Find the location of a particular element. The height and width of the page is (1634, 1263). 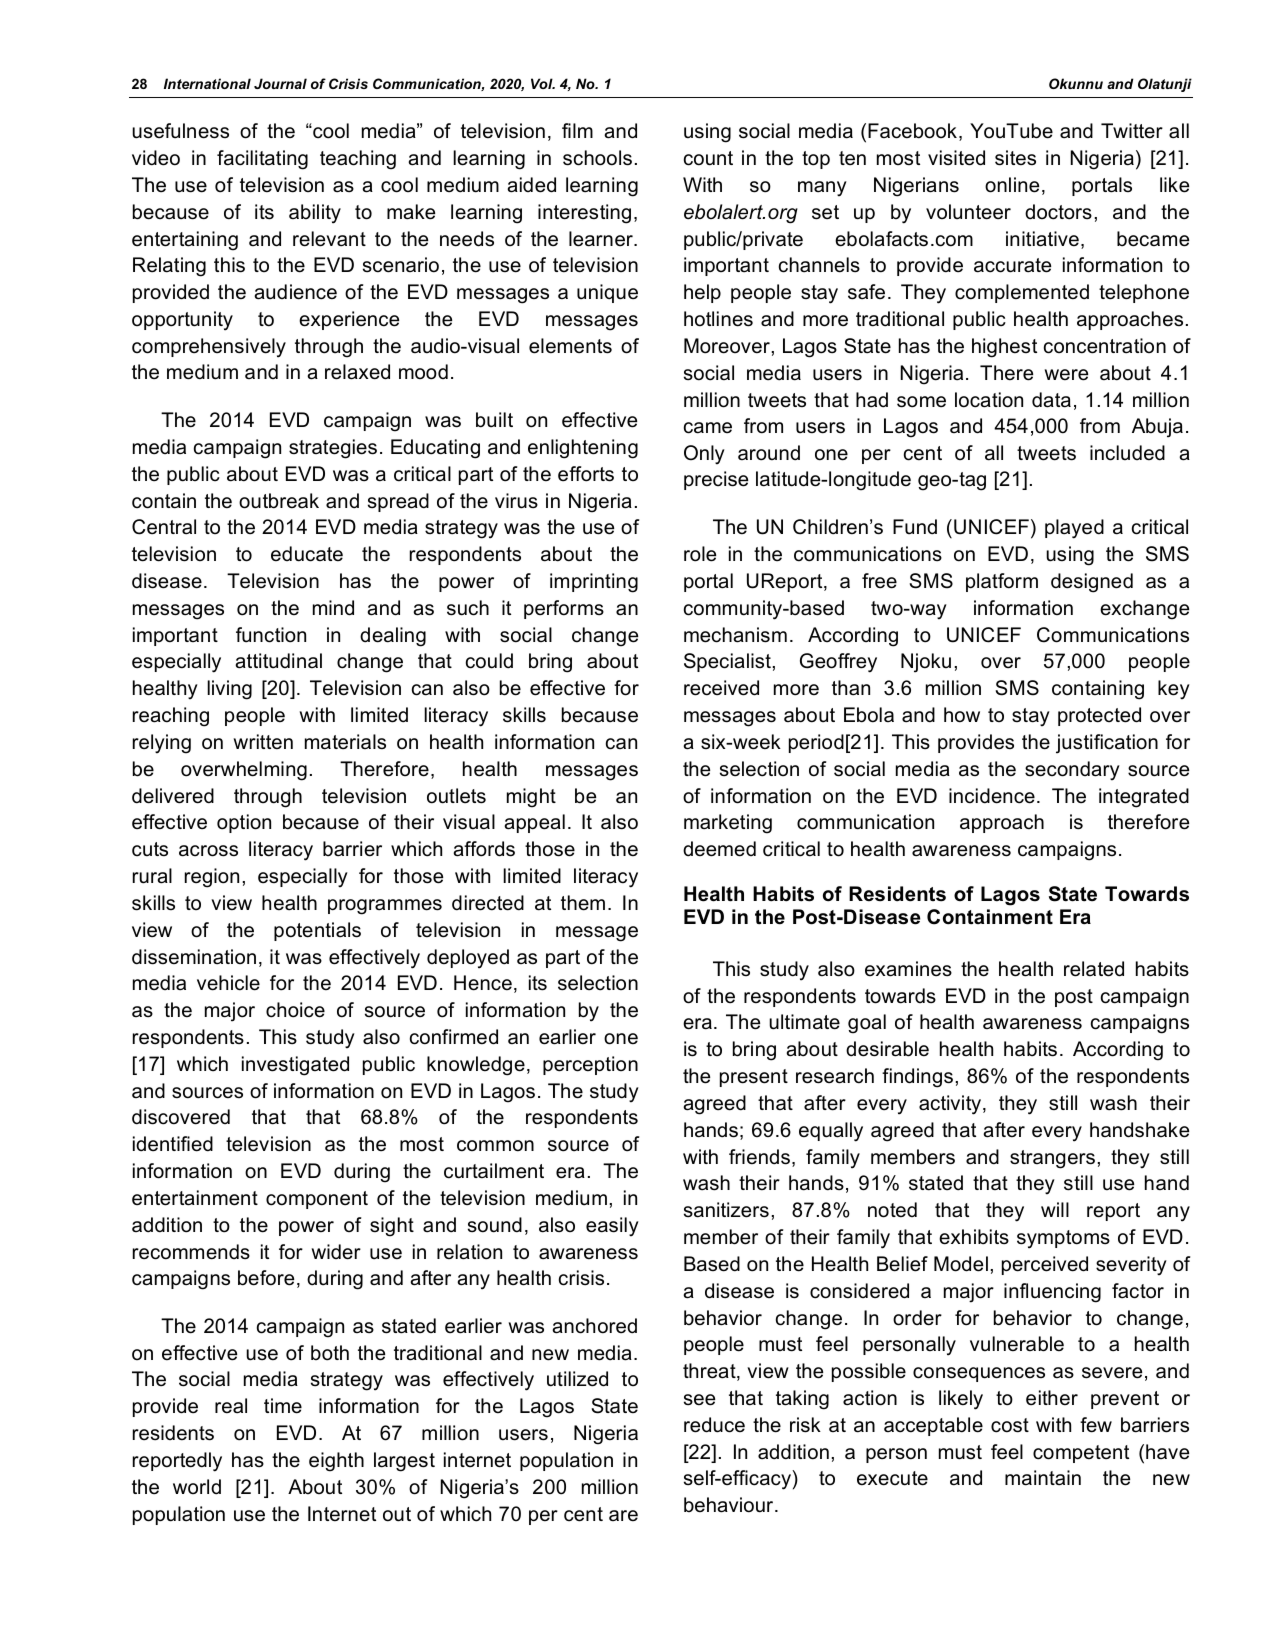

option is located at coordinates (244, 823).
